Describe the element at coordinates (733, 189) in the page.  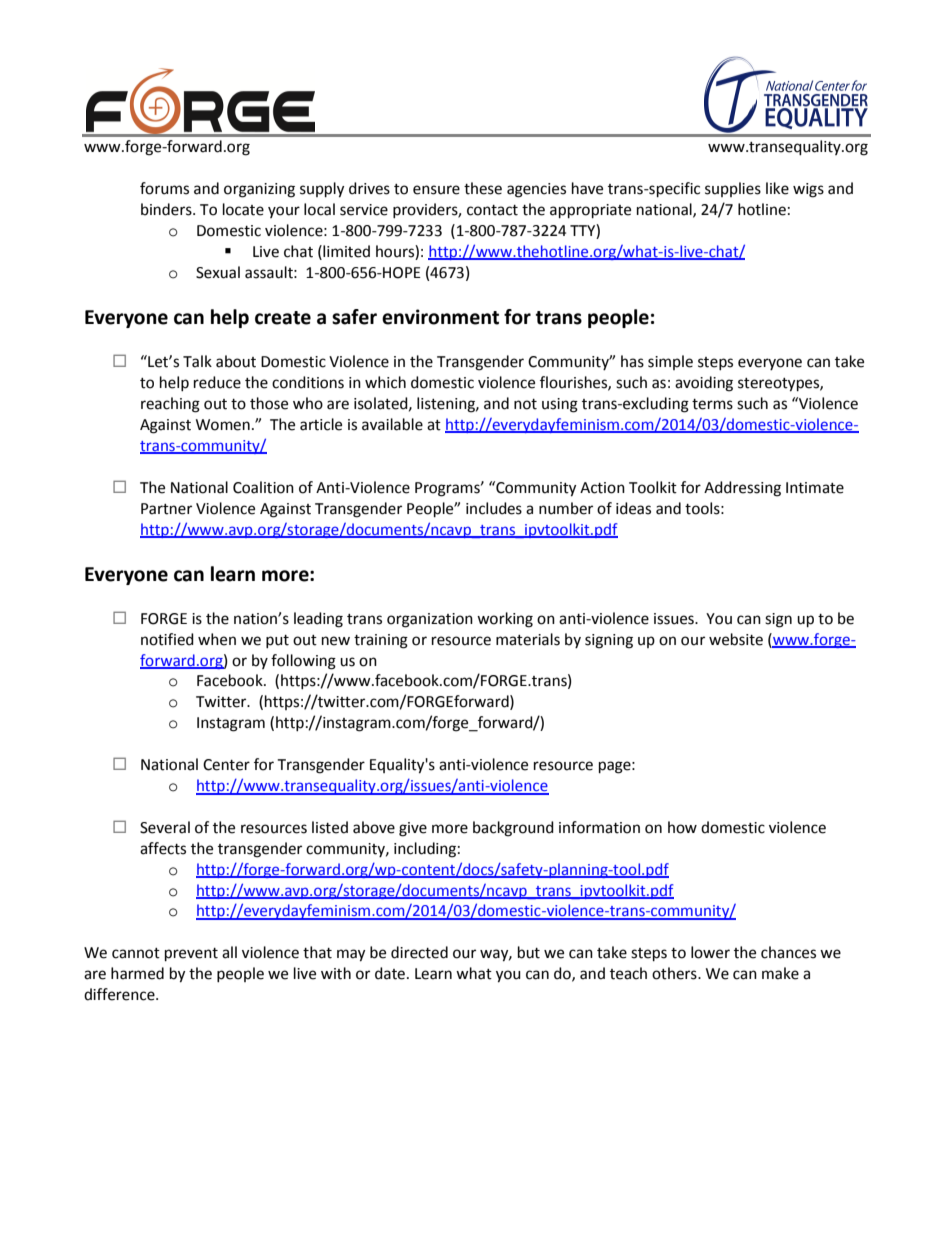
I see `supplies` at that location.
